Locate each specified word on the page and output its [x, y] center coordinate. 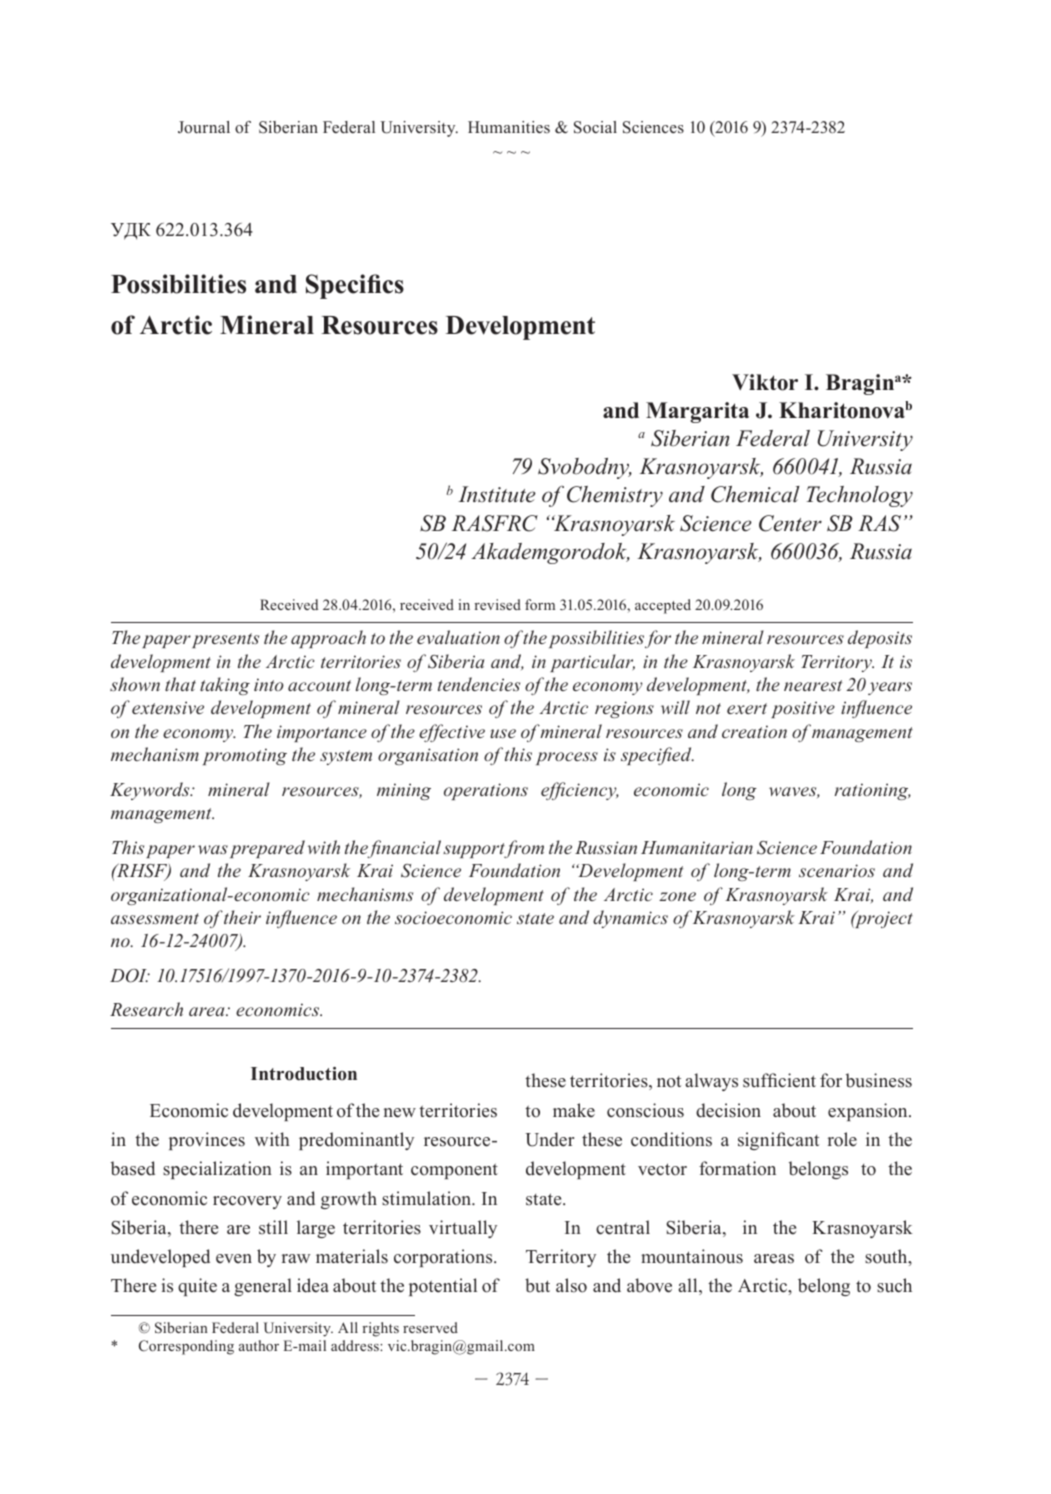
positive [803, 709]
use [503, 733]
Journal [204, 127]
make [574, 1110]
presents [225, 640]
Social [595, 127]
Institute [497, 494]
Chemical [755, 494]
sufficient [779, 1080]
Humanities [509, 127]
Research [146, 1009]
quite [197, 1287]
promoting [245, 756]
